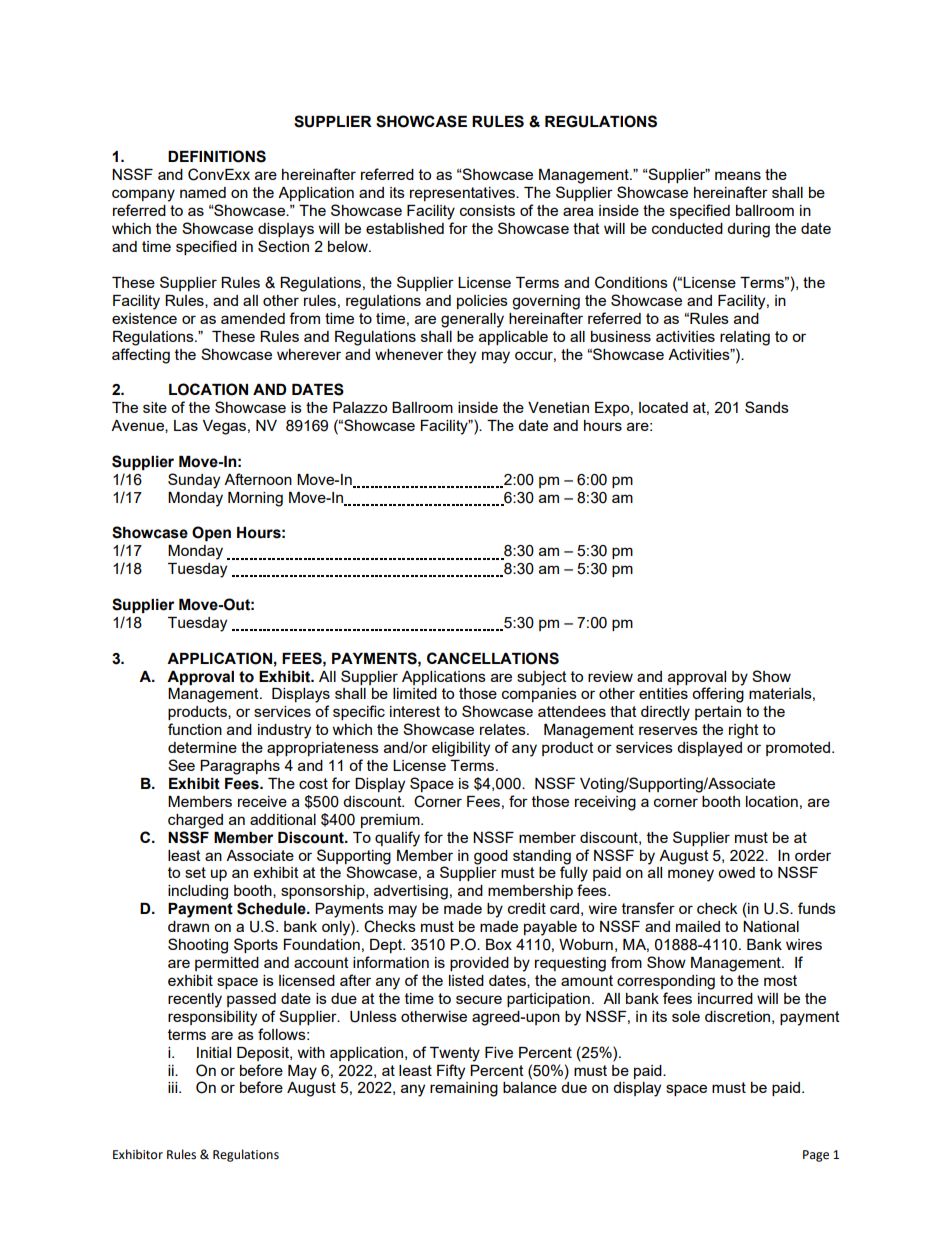 Image resolution: width=952 pixels, height=1233 pixels. I want to click on named, so click(203, 192).
